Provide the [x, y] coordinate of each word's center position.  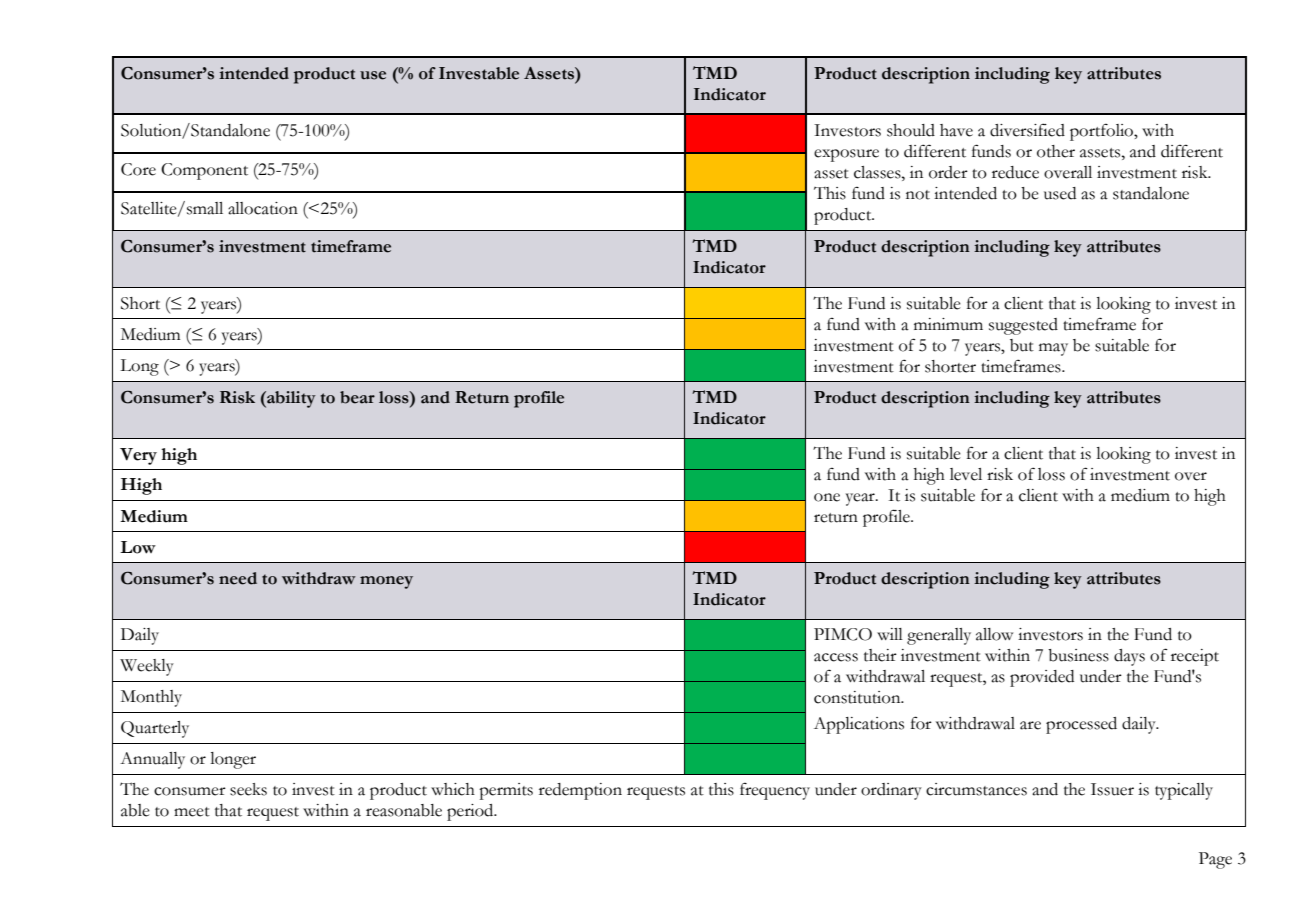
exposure [846, 155]
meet [192, 812]
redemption [580, 791]
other [1056, 151]
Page [1215, 860]
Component [204, 171]
